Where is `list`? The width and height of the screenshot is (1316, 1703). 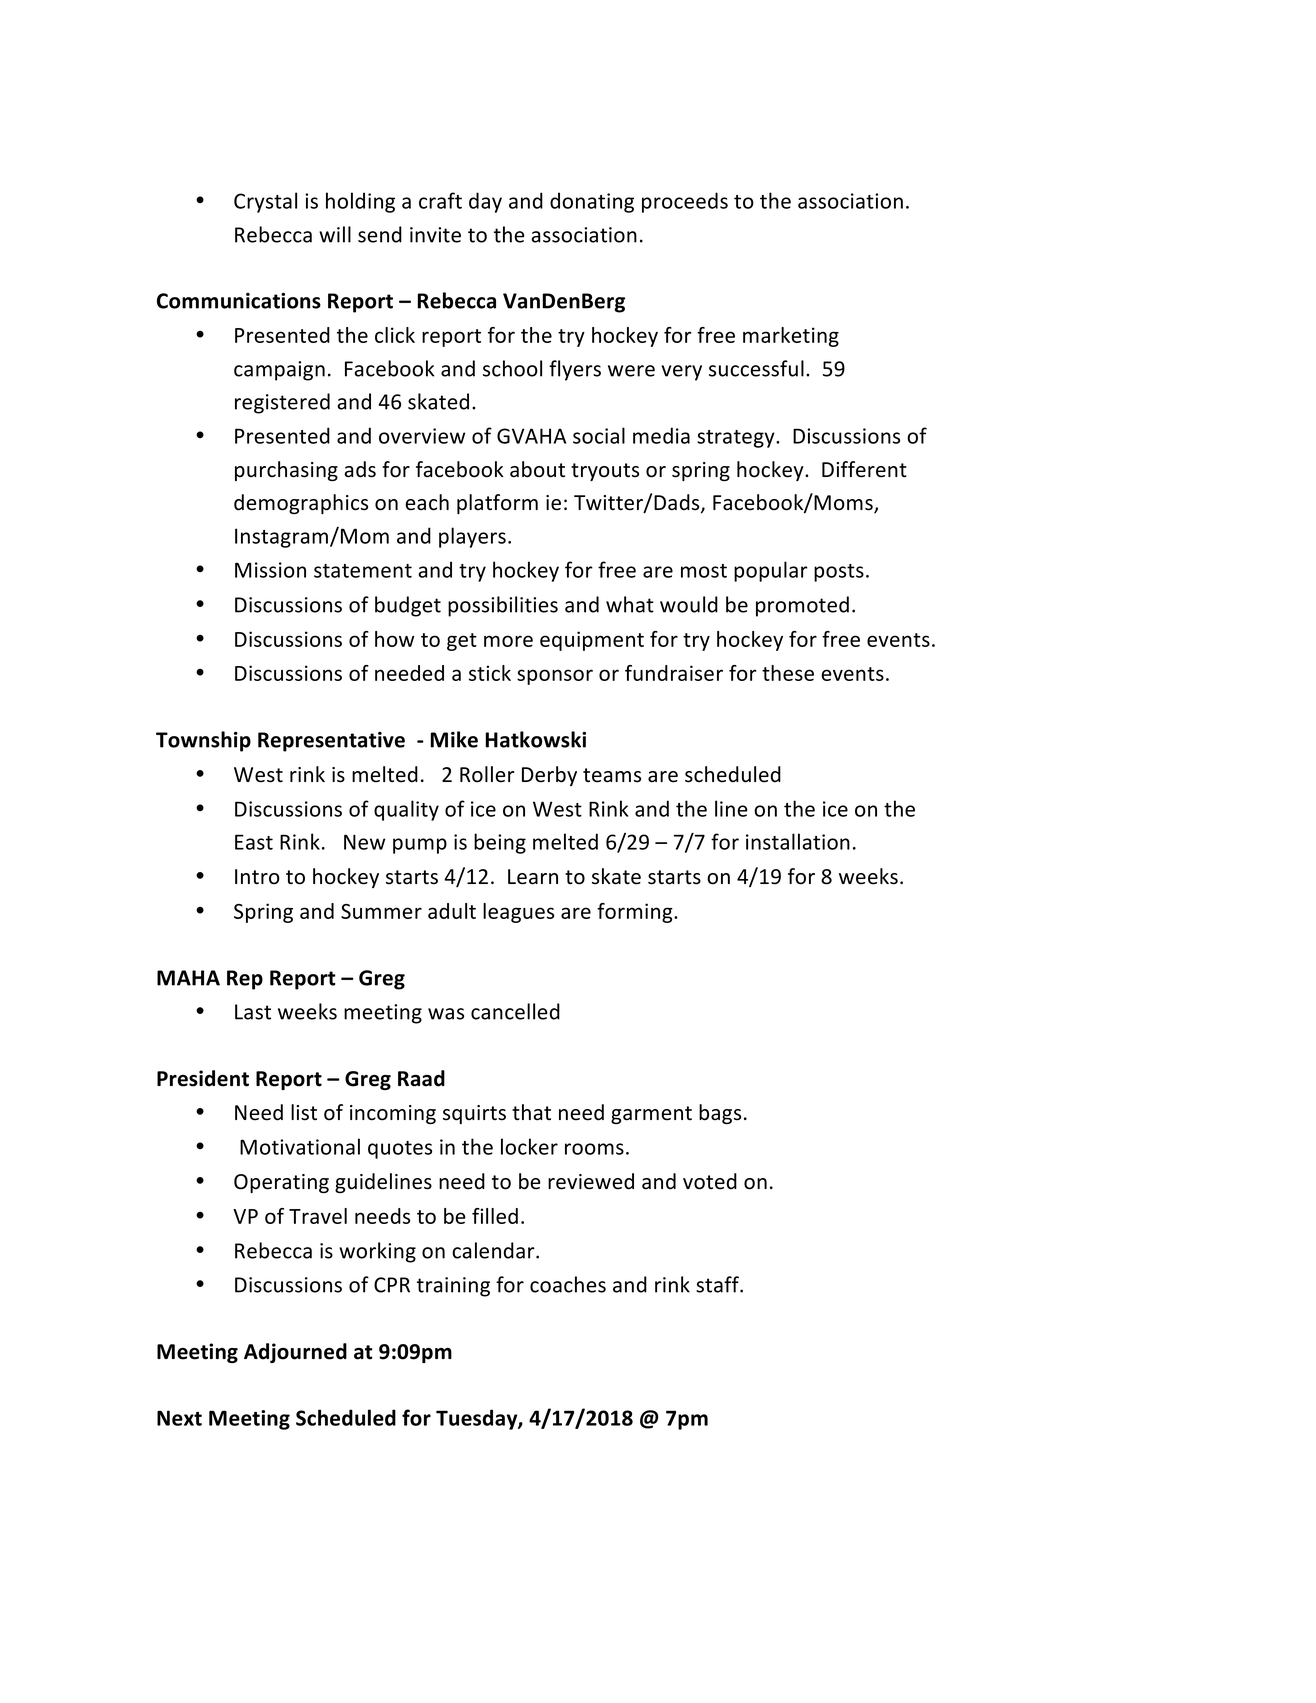 list is located at coordinates (304, 1112).
